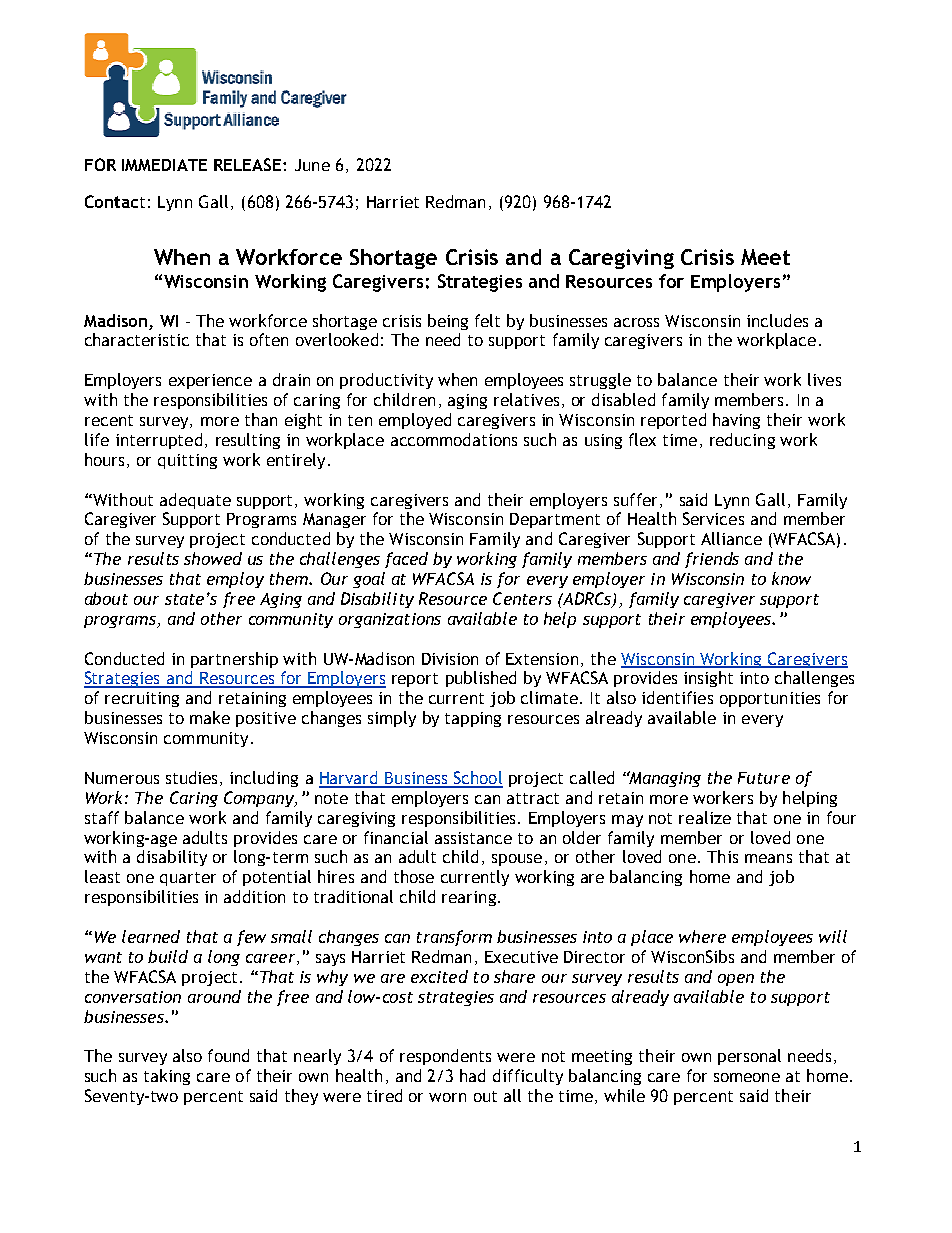 The image size is (952, 1233). I want to click on Future, so click(764, 778).
